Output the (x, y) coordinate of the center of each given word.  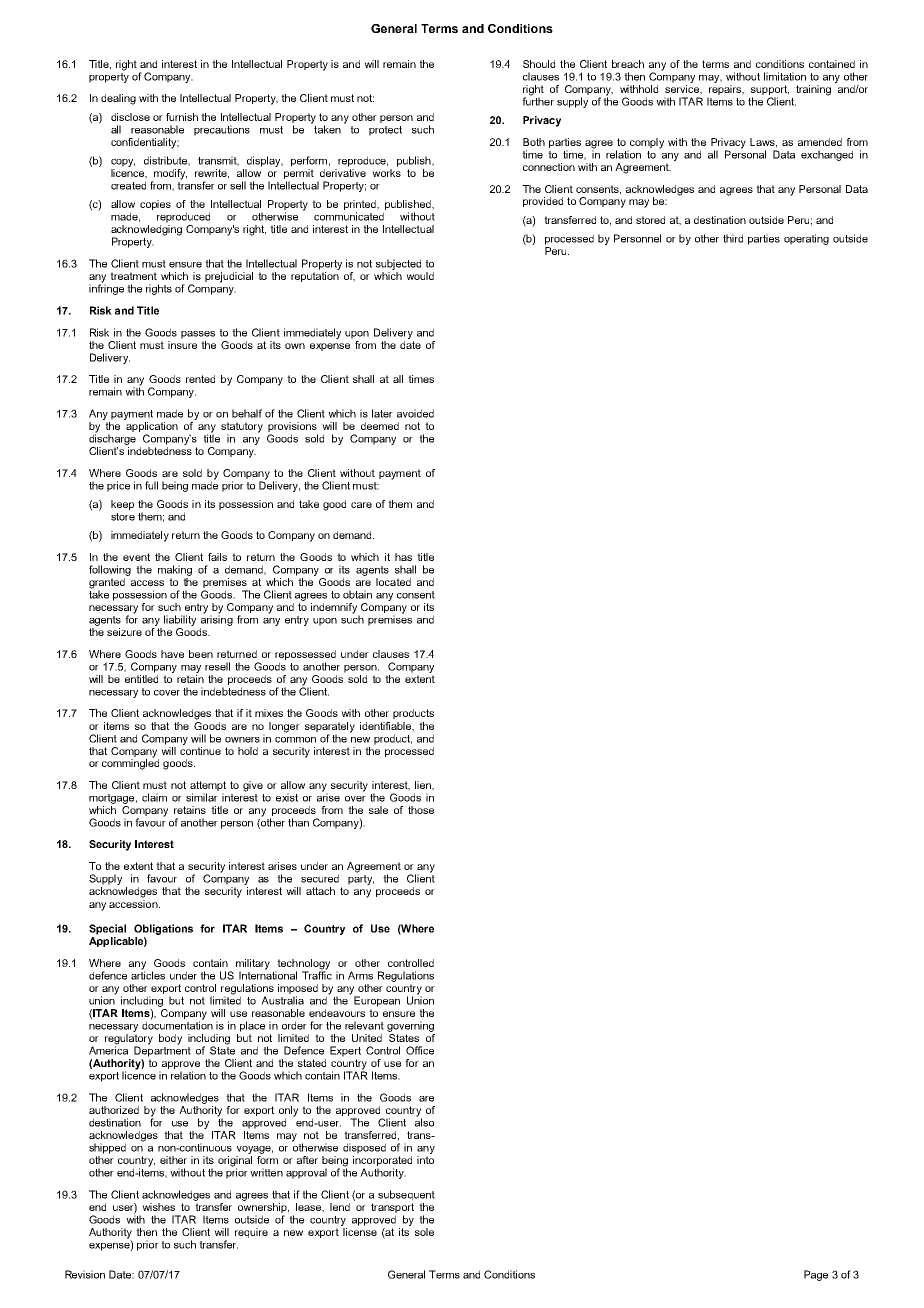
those (421, 810)
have (172, 654)
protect (385, 131)
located (393, 582)
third (733, 238)
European (377, 1001)
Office (420, 1050)
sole (424, 1232)
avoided (415, 413)
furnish (182, 117)
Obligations (163, 929)
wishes (158, 1207)
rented (200, 379)
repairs (726, 90)
